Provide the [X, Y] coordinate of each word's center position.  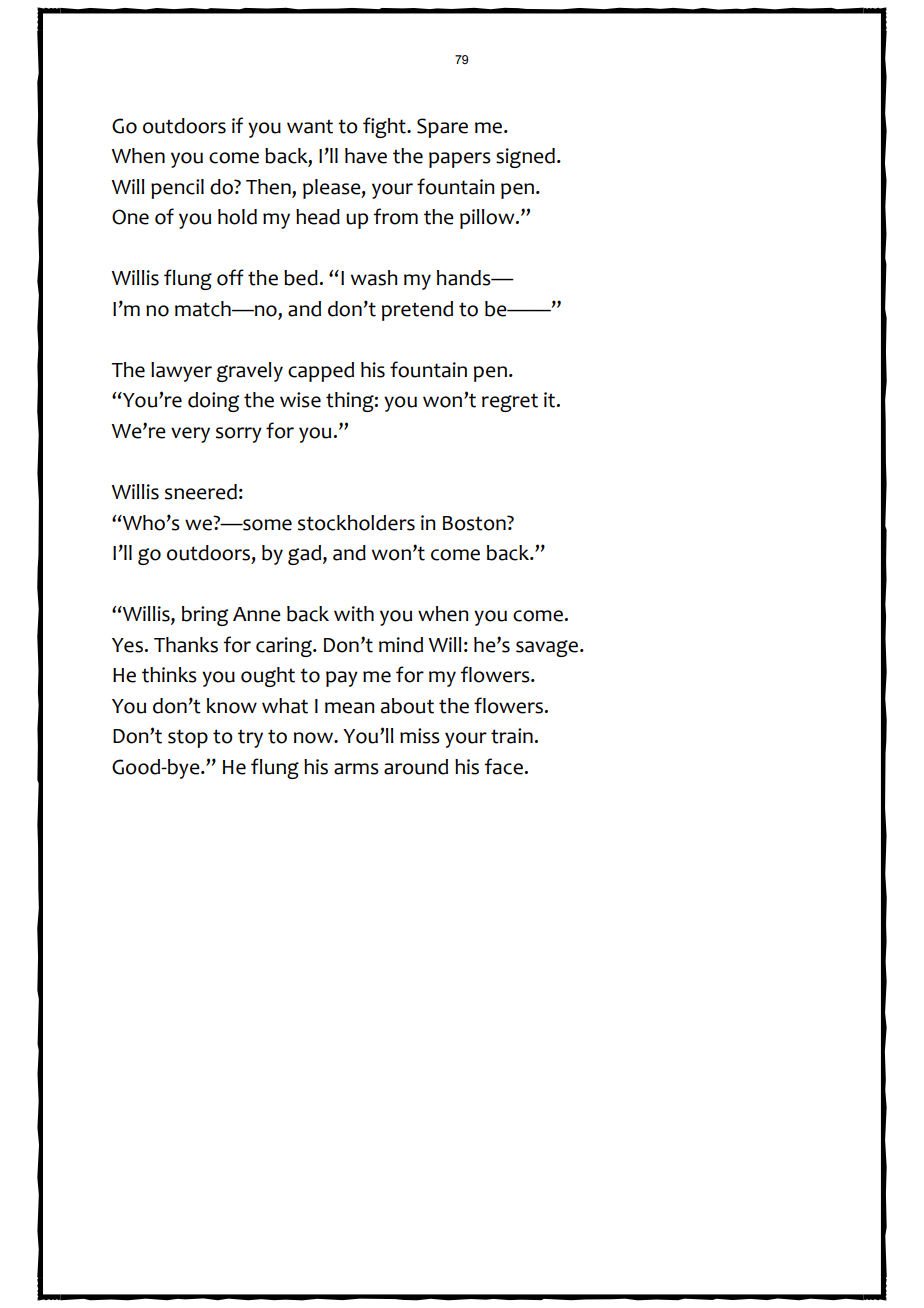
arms [356, 769]
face [504, 766]
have [366, 156]
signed [525, 158]
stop [188, 738]
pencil [177, 189]
